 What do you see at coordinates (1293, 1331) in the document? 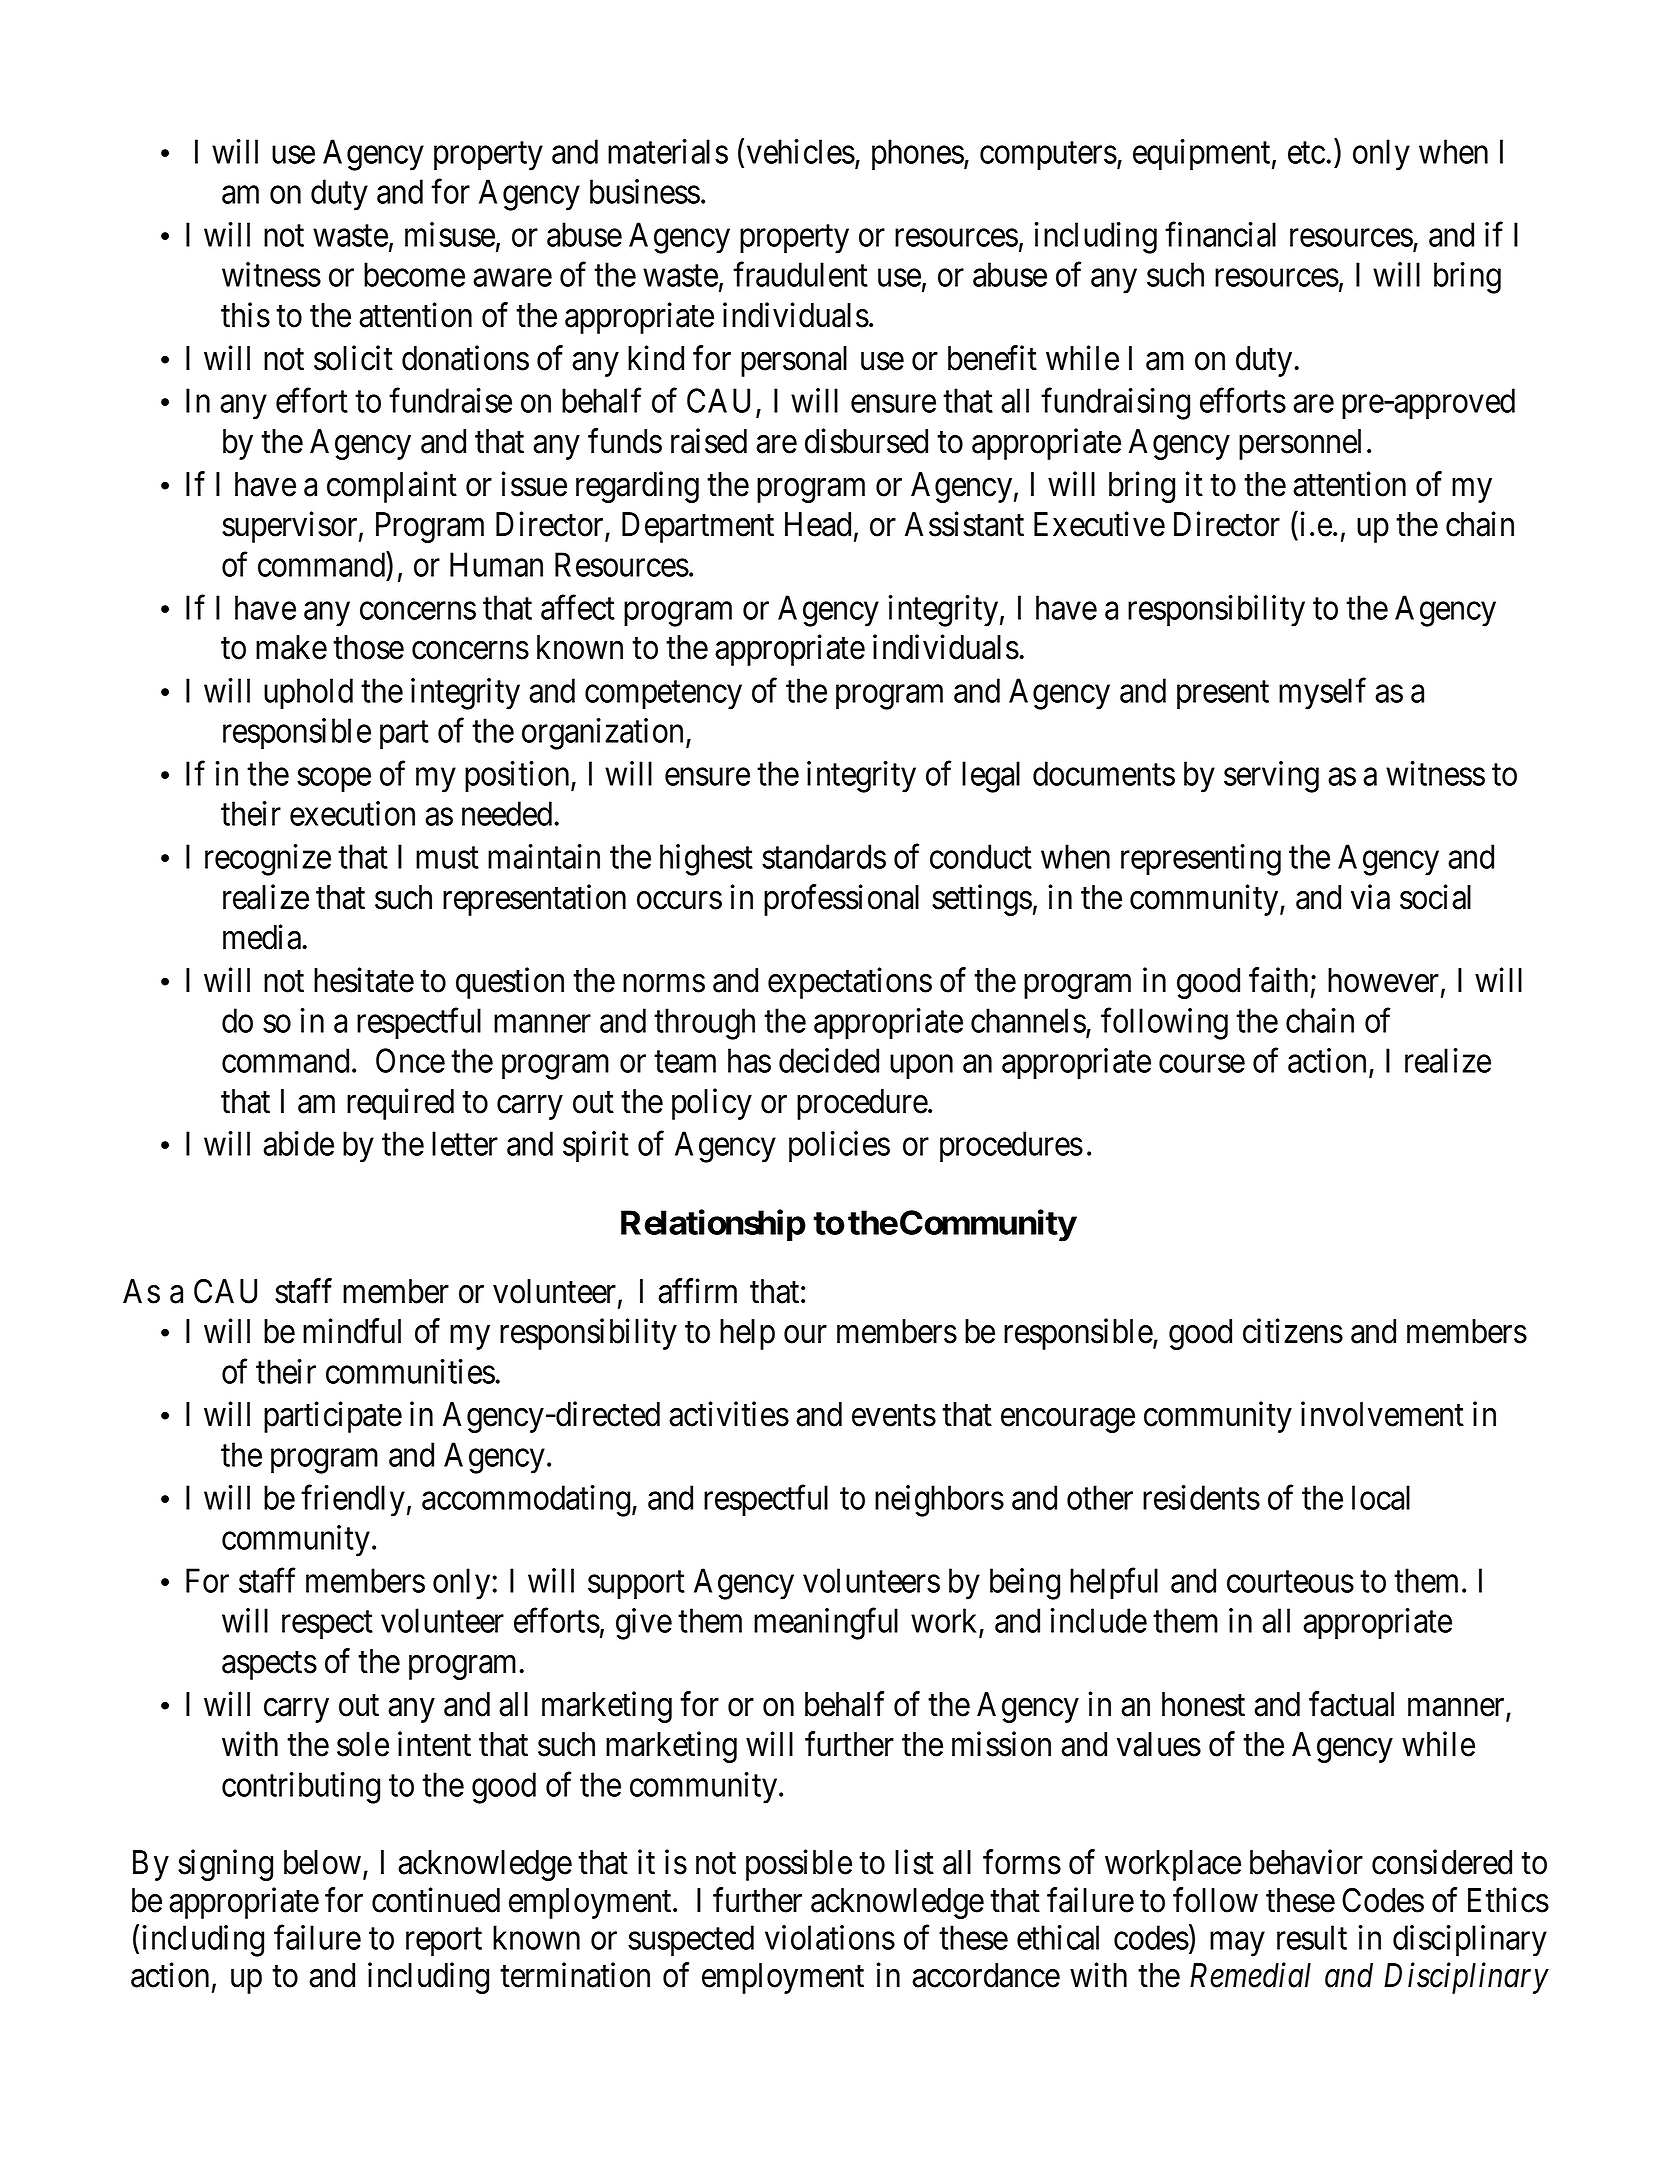
I see `citizens` at bounding box center [1293, 1331].
